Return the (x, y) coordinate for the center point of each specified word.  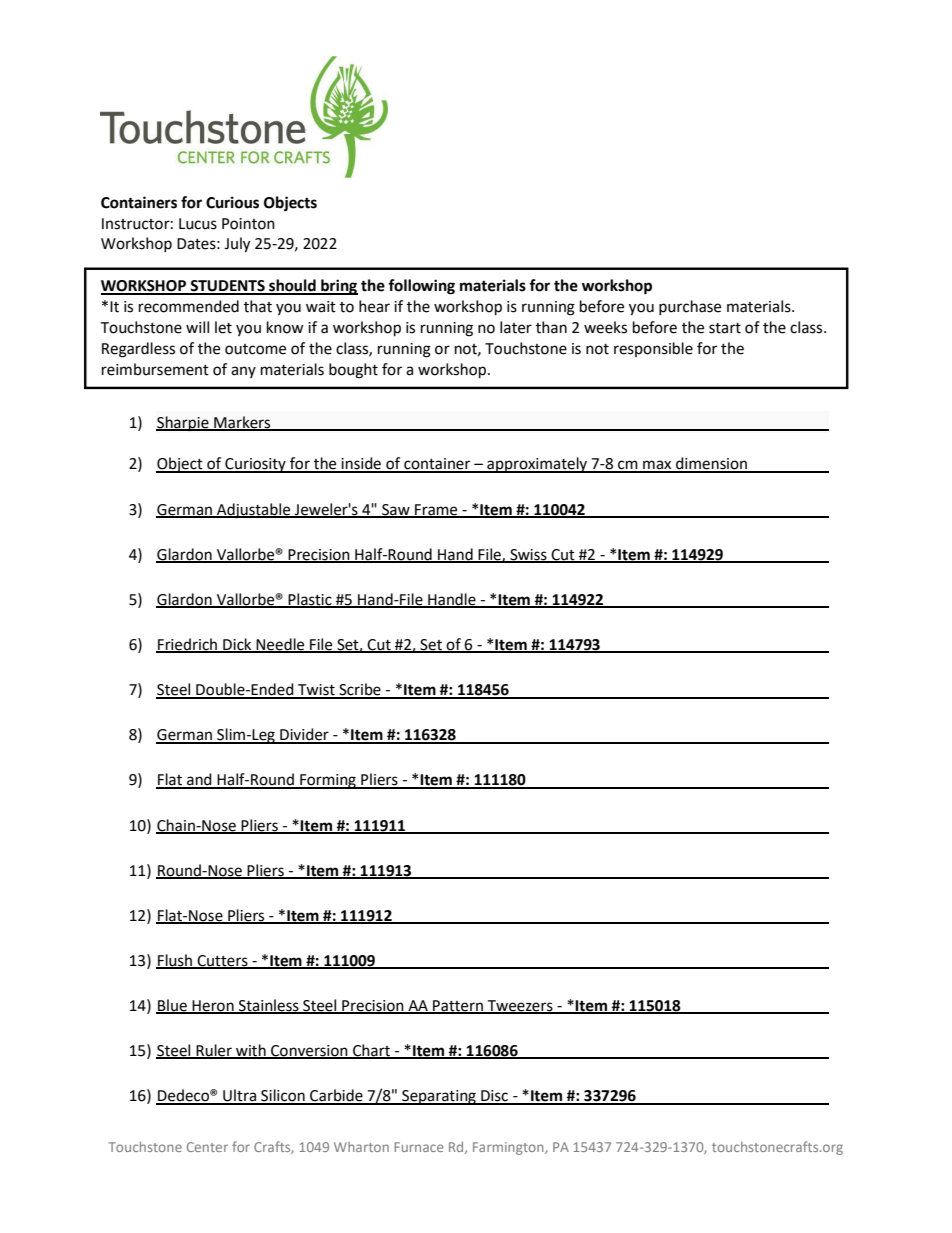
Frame (436, 510)
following (421, 287)
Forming (328, 781)
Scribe (360, 690)
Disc (495, 1097)
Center (207, 1147)
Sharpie (183, 424)
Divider (304, 735)
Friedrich (188, 645)
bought (353, 371)
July (237, 245)
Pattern (458, 1007)
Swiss (528, 555)
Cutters (223, 961)
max (657, 466)
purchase (690, 307)
